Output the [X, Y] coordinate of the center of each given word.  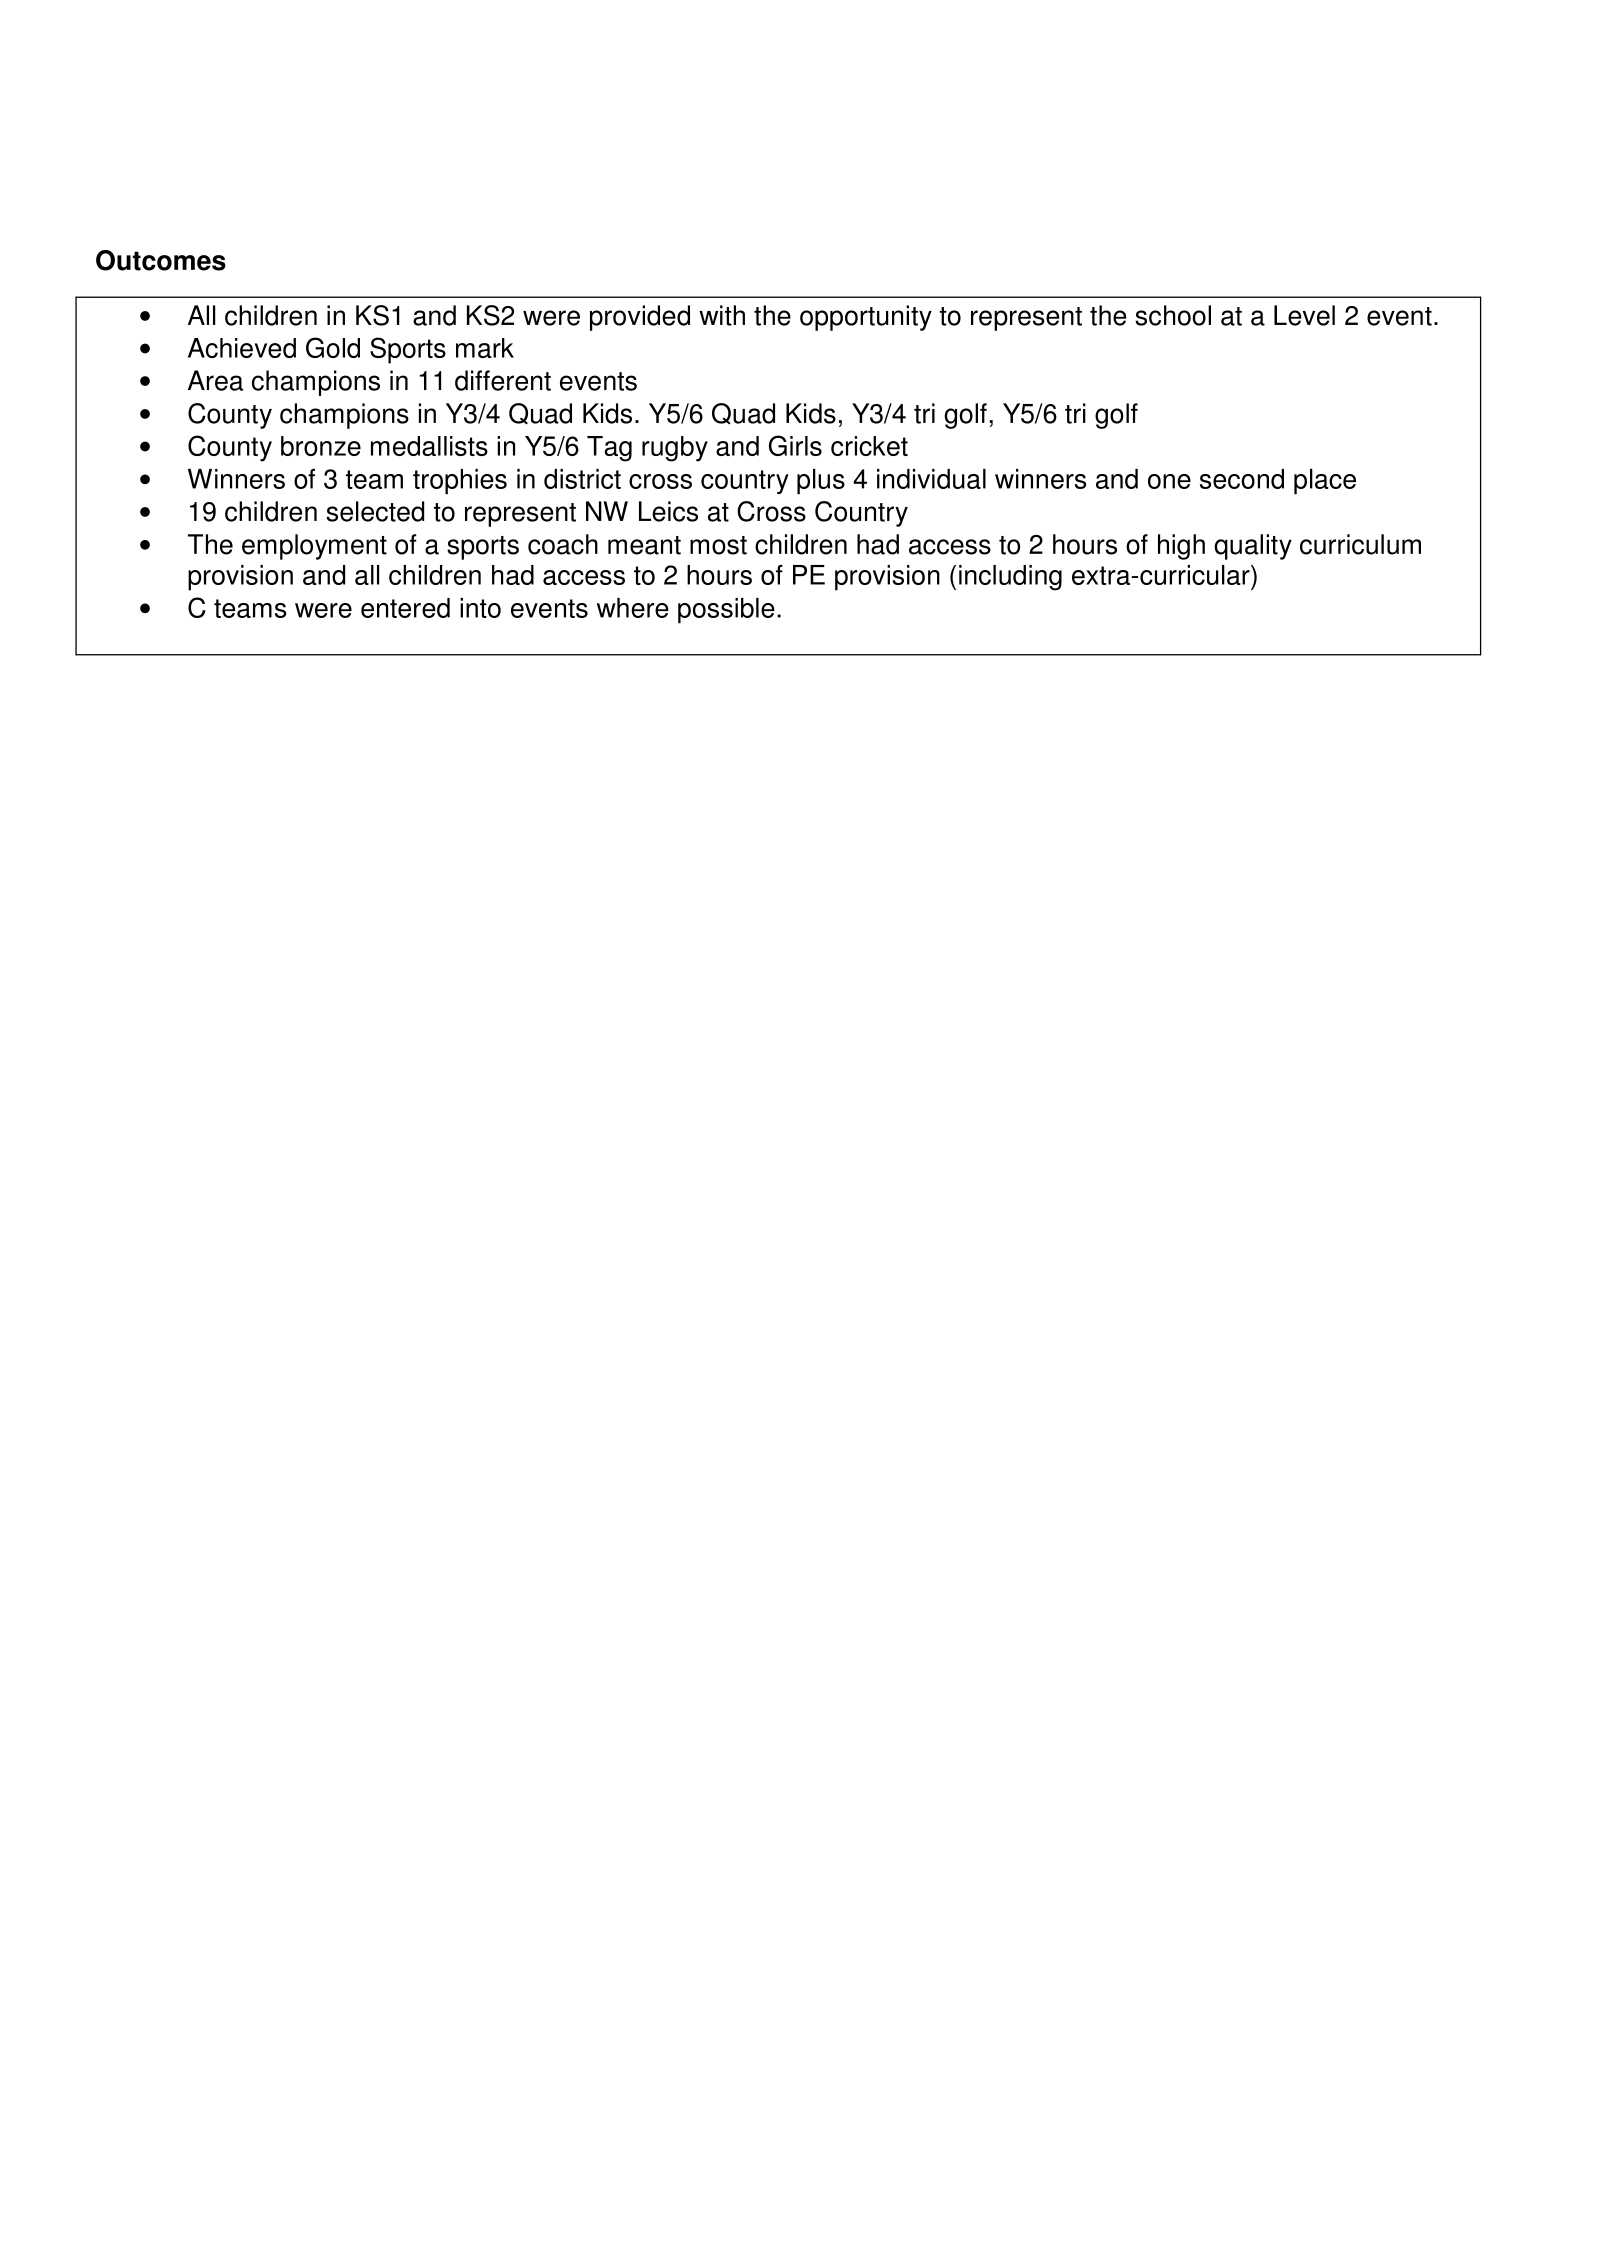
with [722, 315]
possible [726, 611]
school [1173, 315]
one [1169, 481]
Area [215, 380]
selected [375, 511]
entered [405, 608]
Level [1304, 315]
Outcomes [161, 260]
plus [821, 482]
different [503, 380]
